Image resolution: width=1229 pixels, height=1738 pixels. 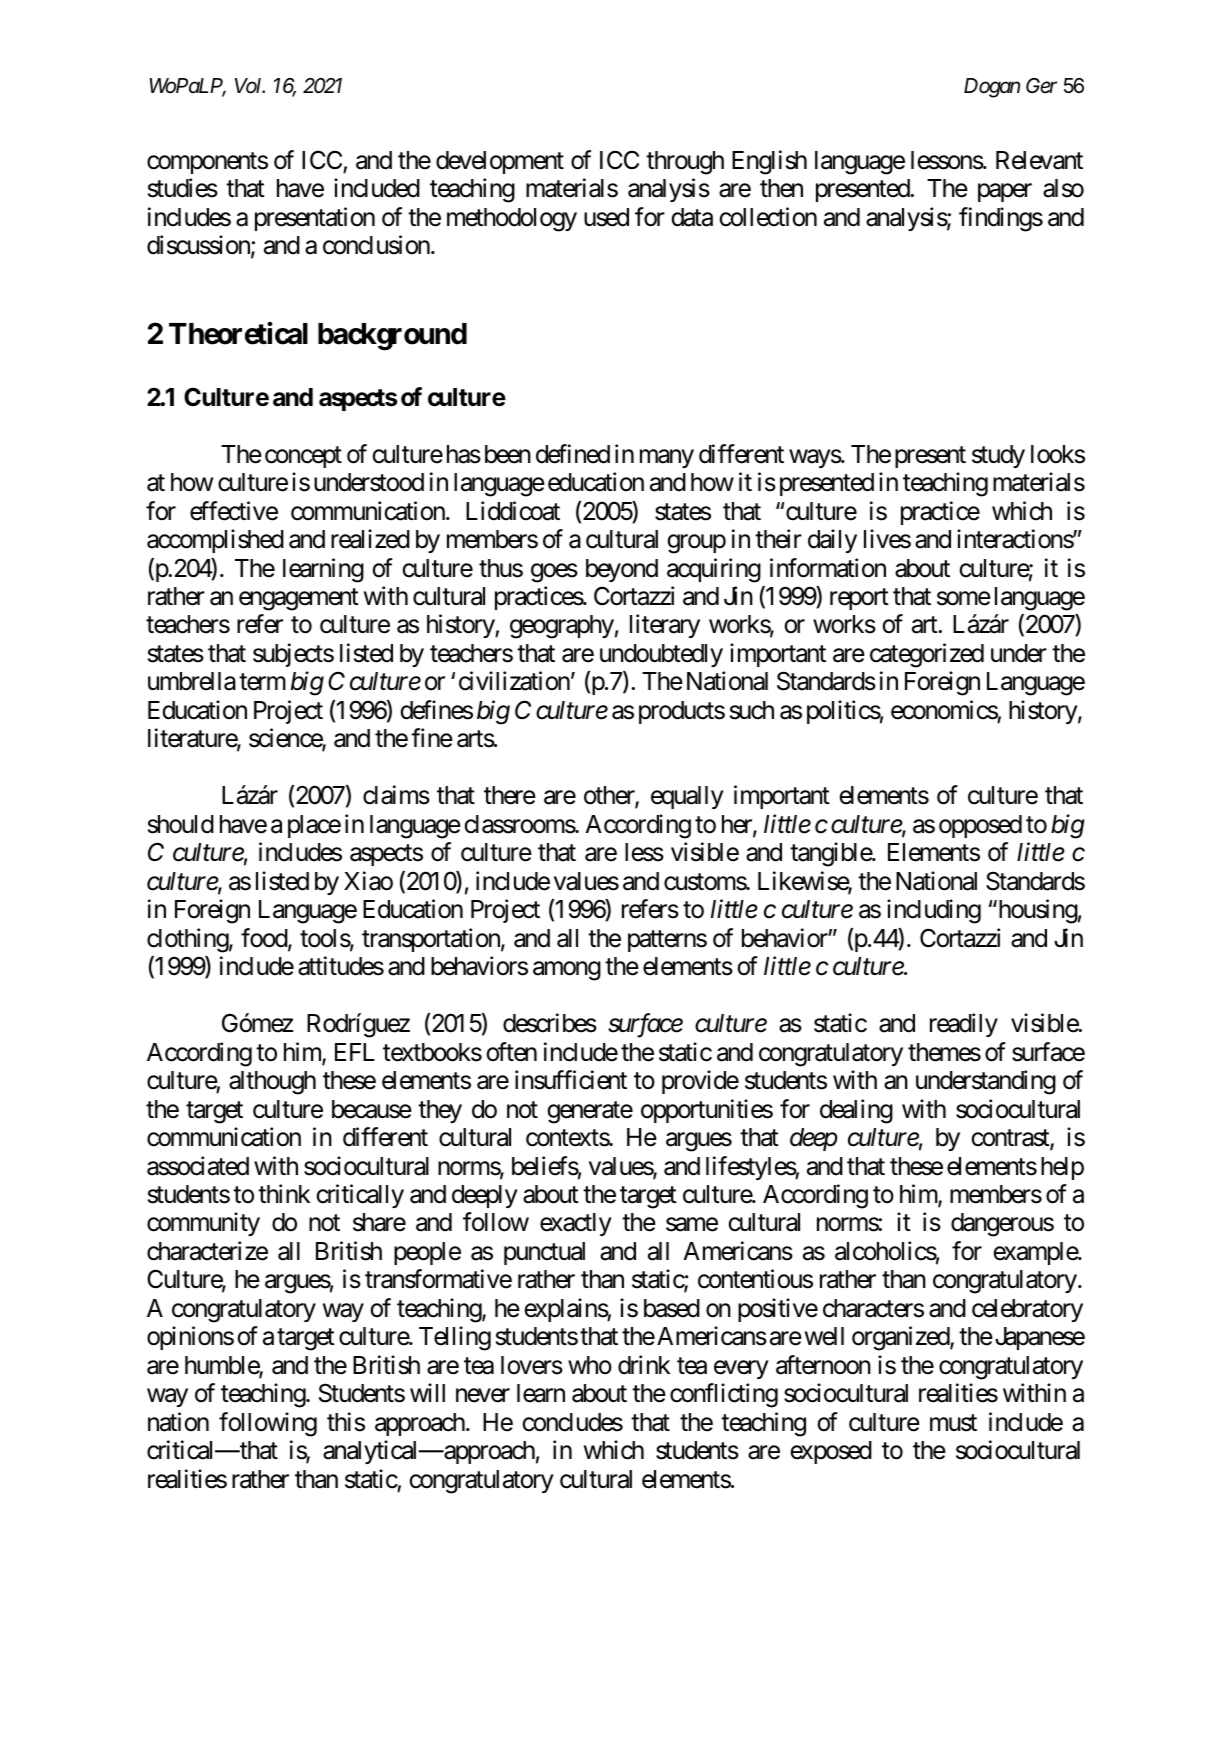 I want to click on will, so click(x=427, y=1392).
